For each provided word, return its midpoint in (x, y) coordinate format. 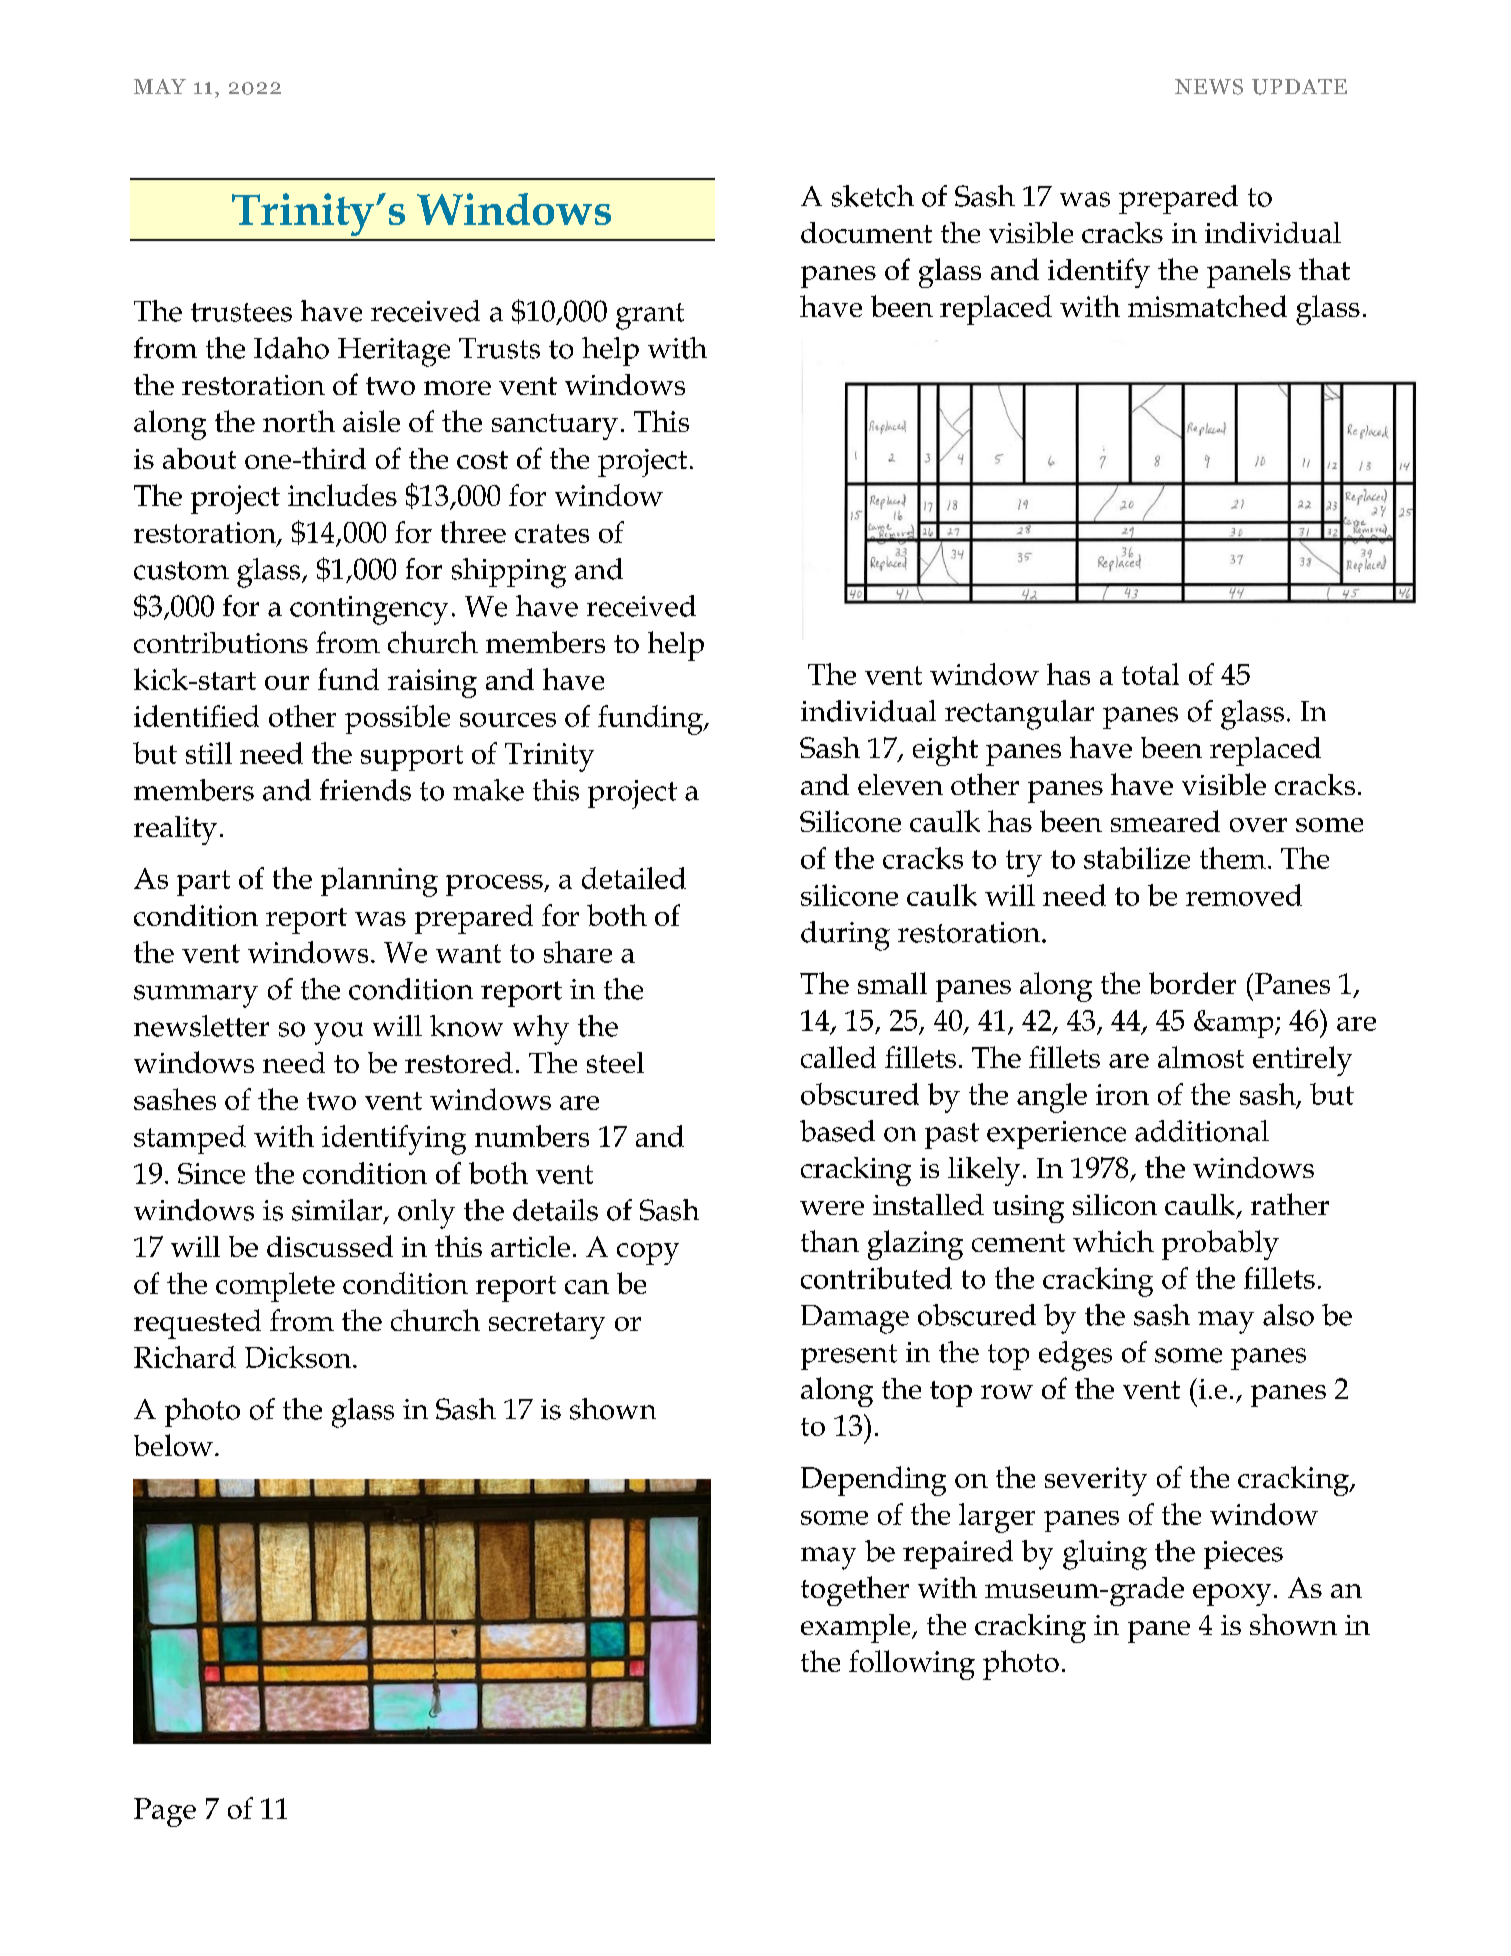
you (338, 1033)
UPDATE (1299, 87)
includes (342, 495)
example (857, 1628)
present (849, 1357)
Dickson (299, 1357)
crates (552, 533)
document (866, 232)
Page (165, 1812)
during (845, 936)
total (1150, 674)
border (1192, 983)
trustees (241, 312)
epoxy (1232, 1595)
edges (1075, 1356)
